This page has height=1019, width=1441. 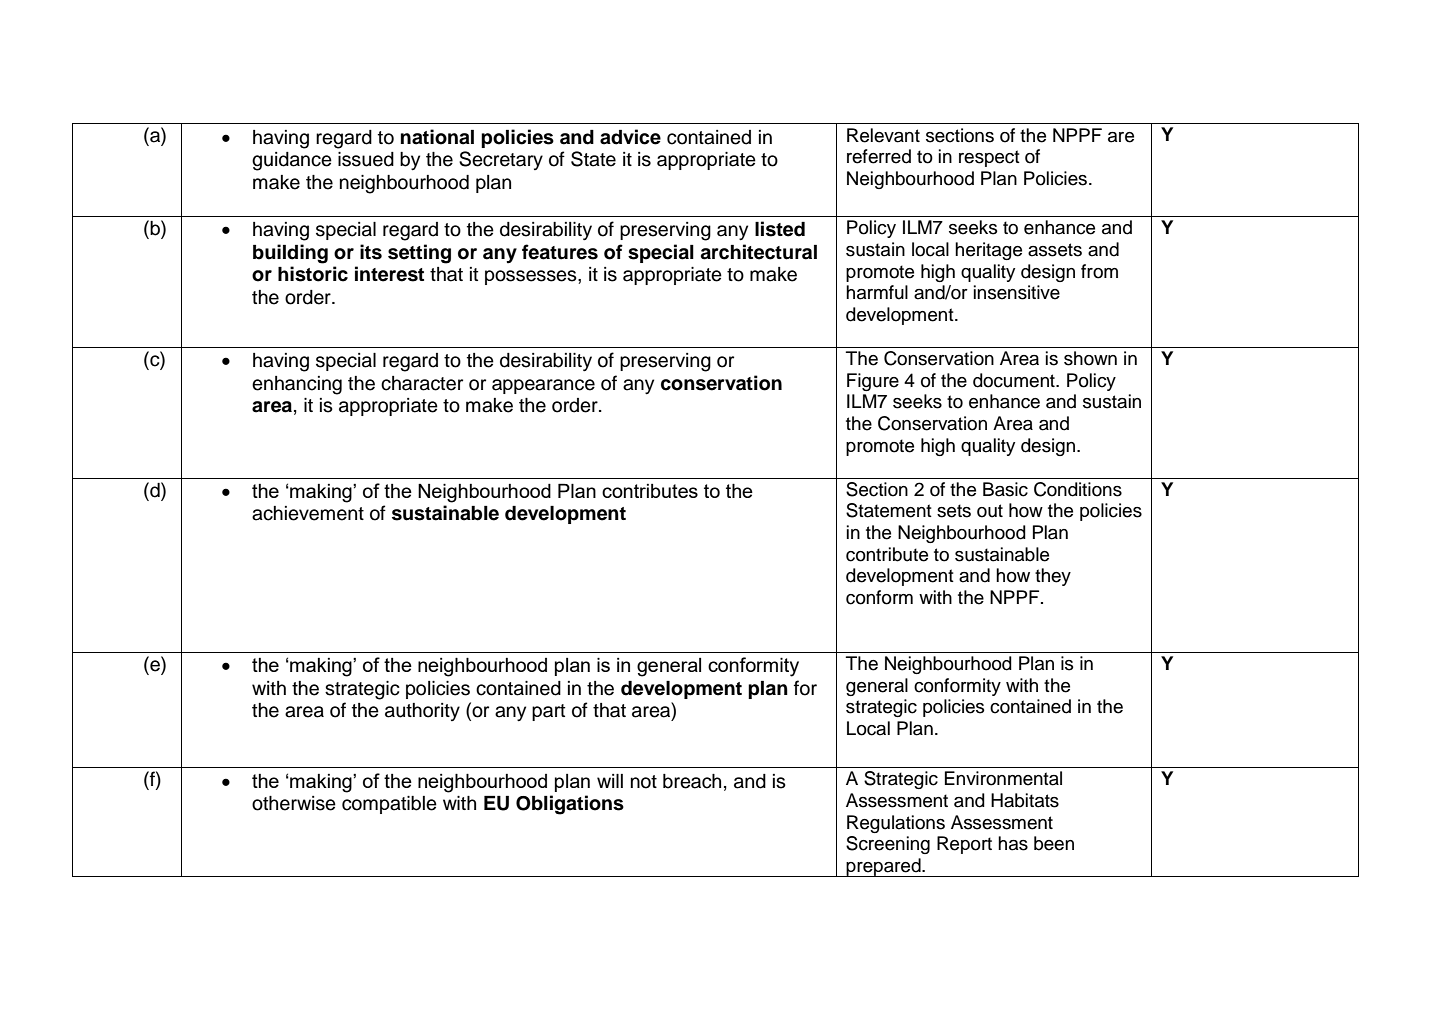 What do you see at coordinates (630, 137) in the page?
I see `advice` at bounding box center [630, 137].
